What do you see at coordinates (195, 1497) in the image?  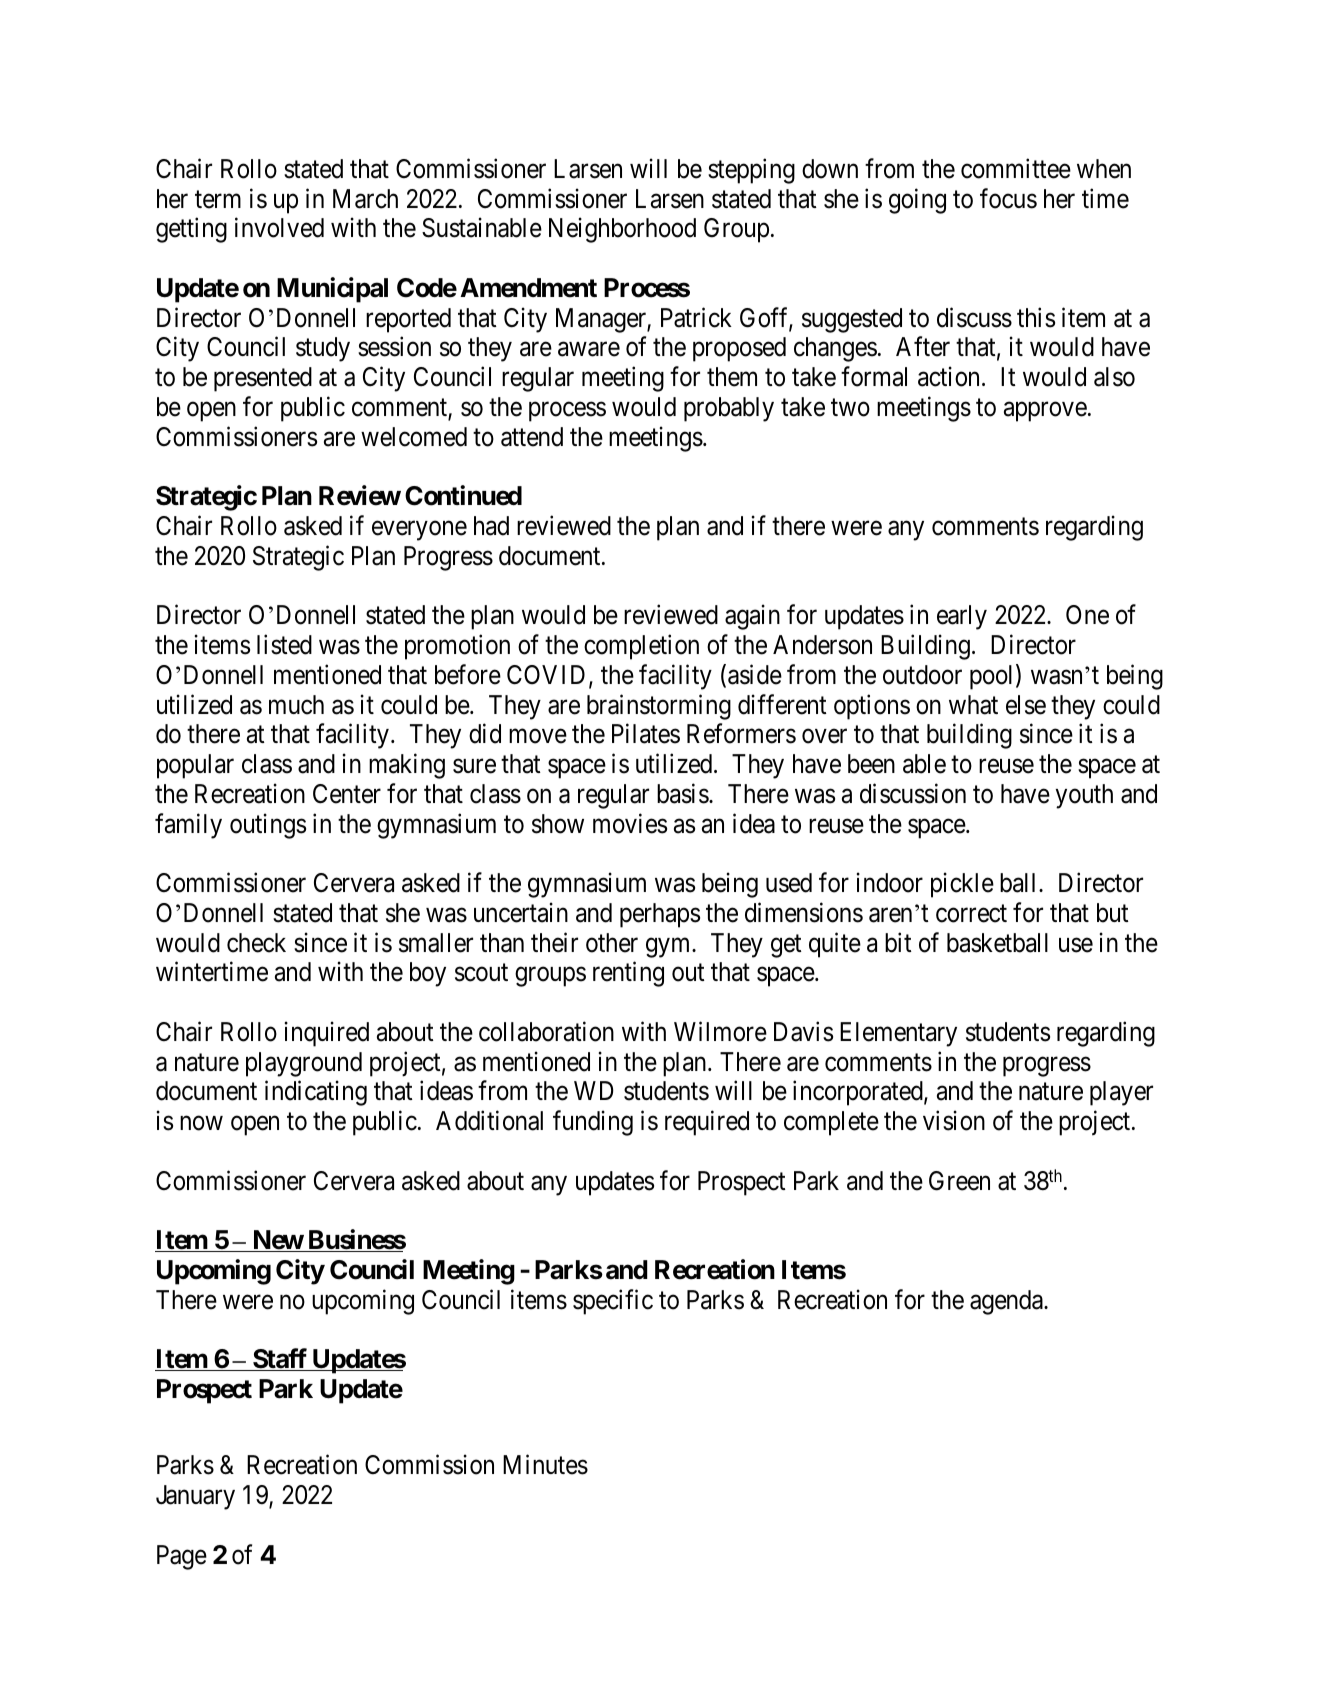 I see `January` at bounding box center [195, 1497].
